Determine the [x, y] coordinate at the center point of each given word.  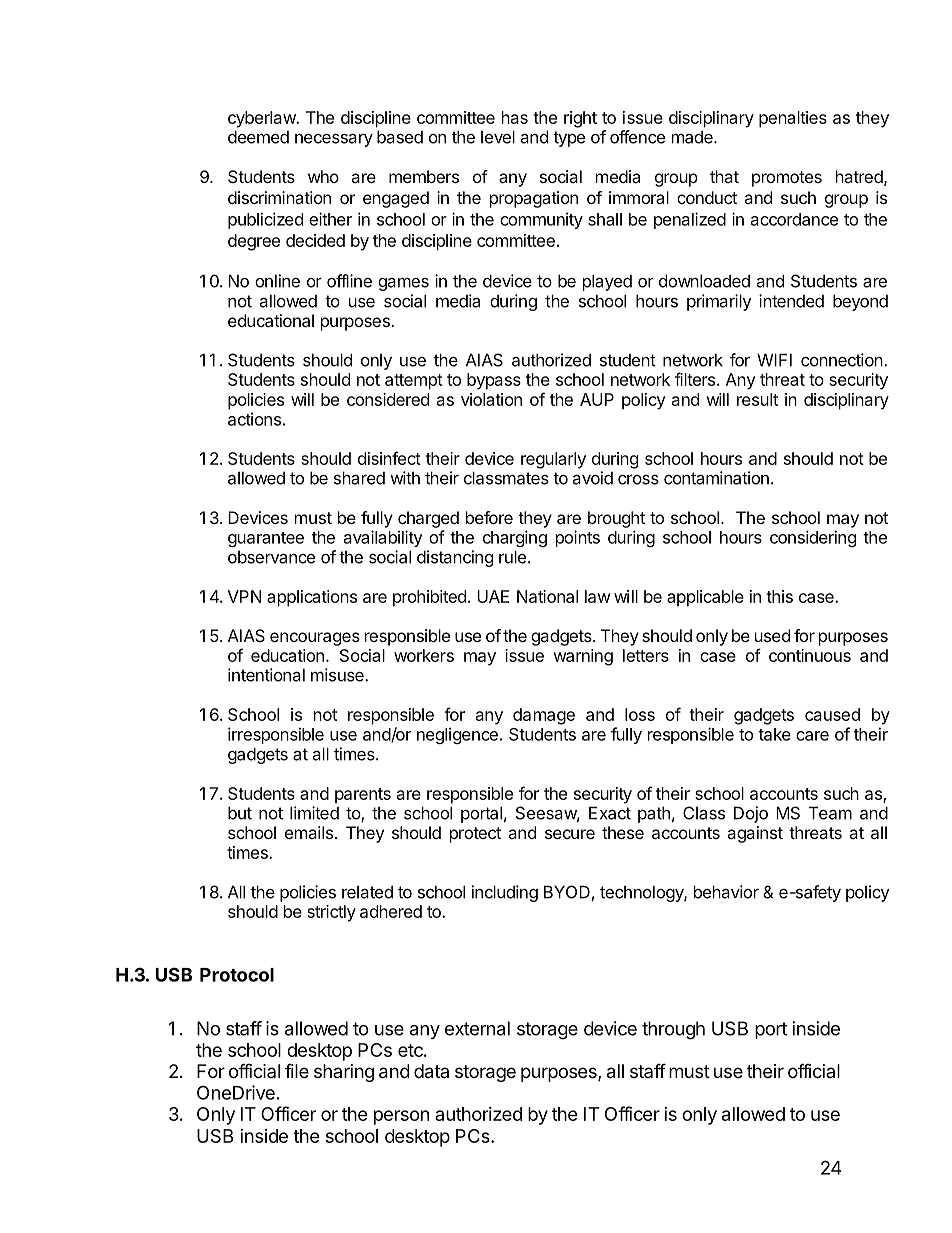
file [297, 1070]
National [547, 596]
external [477, 1028]
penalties [793, 119]
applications [312, 598]
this [779, 596]
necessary [334, 140]
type [569, 139]
